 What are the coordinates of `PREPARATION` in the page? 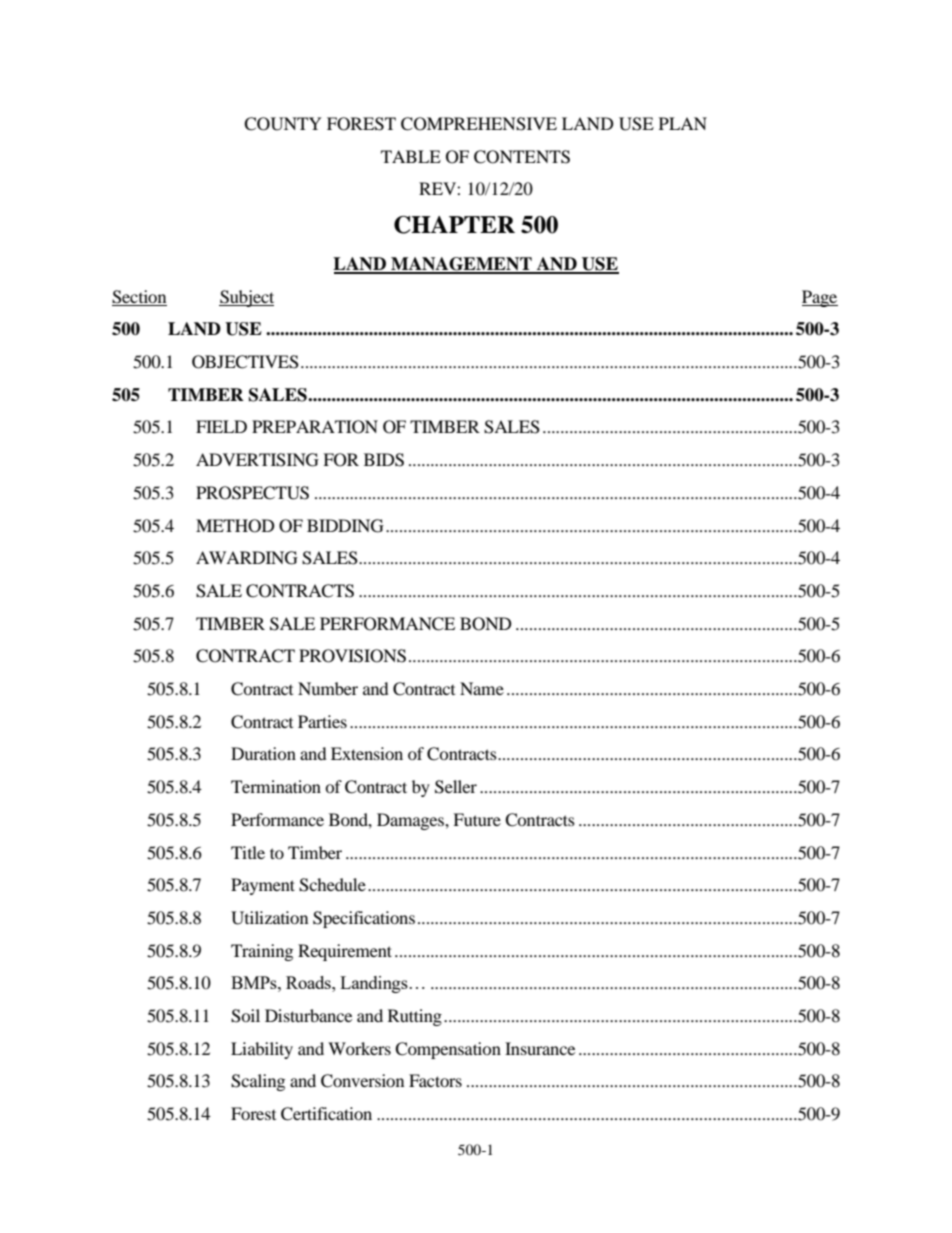 It's located at (315, 427).
